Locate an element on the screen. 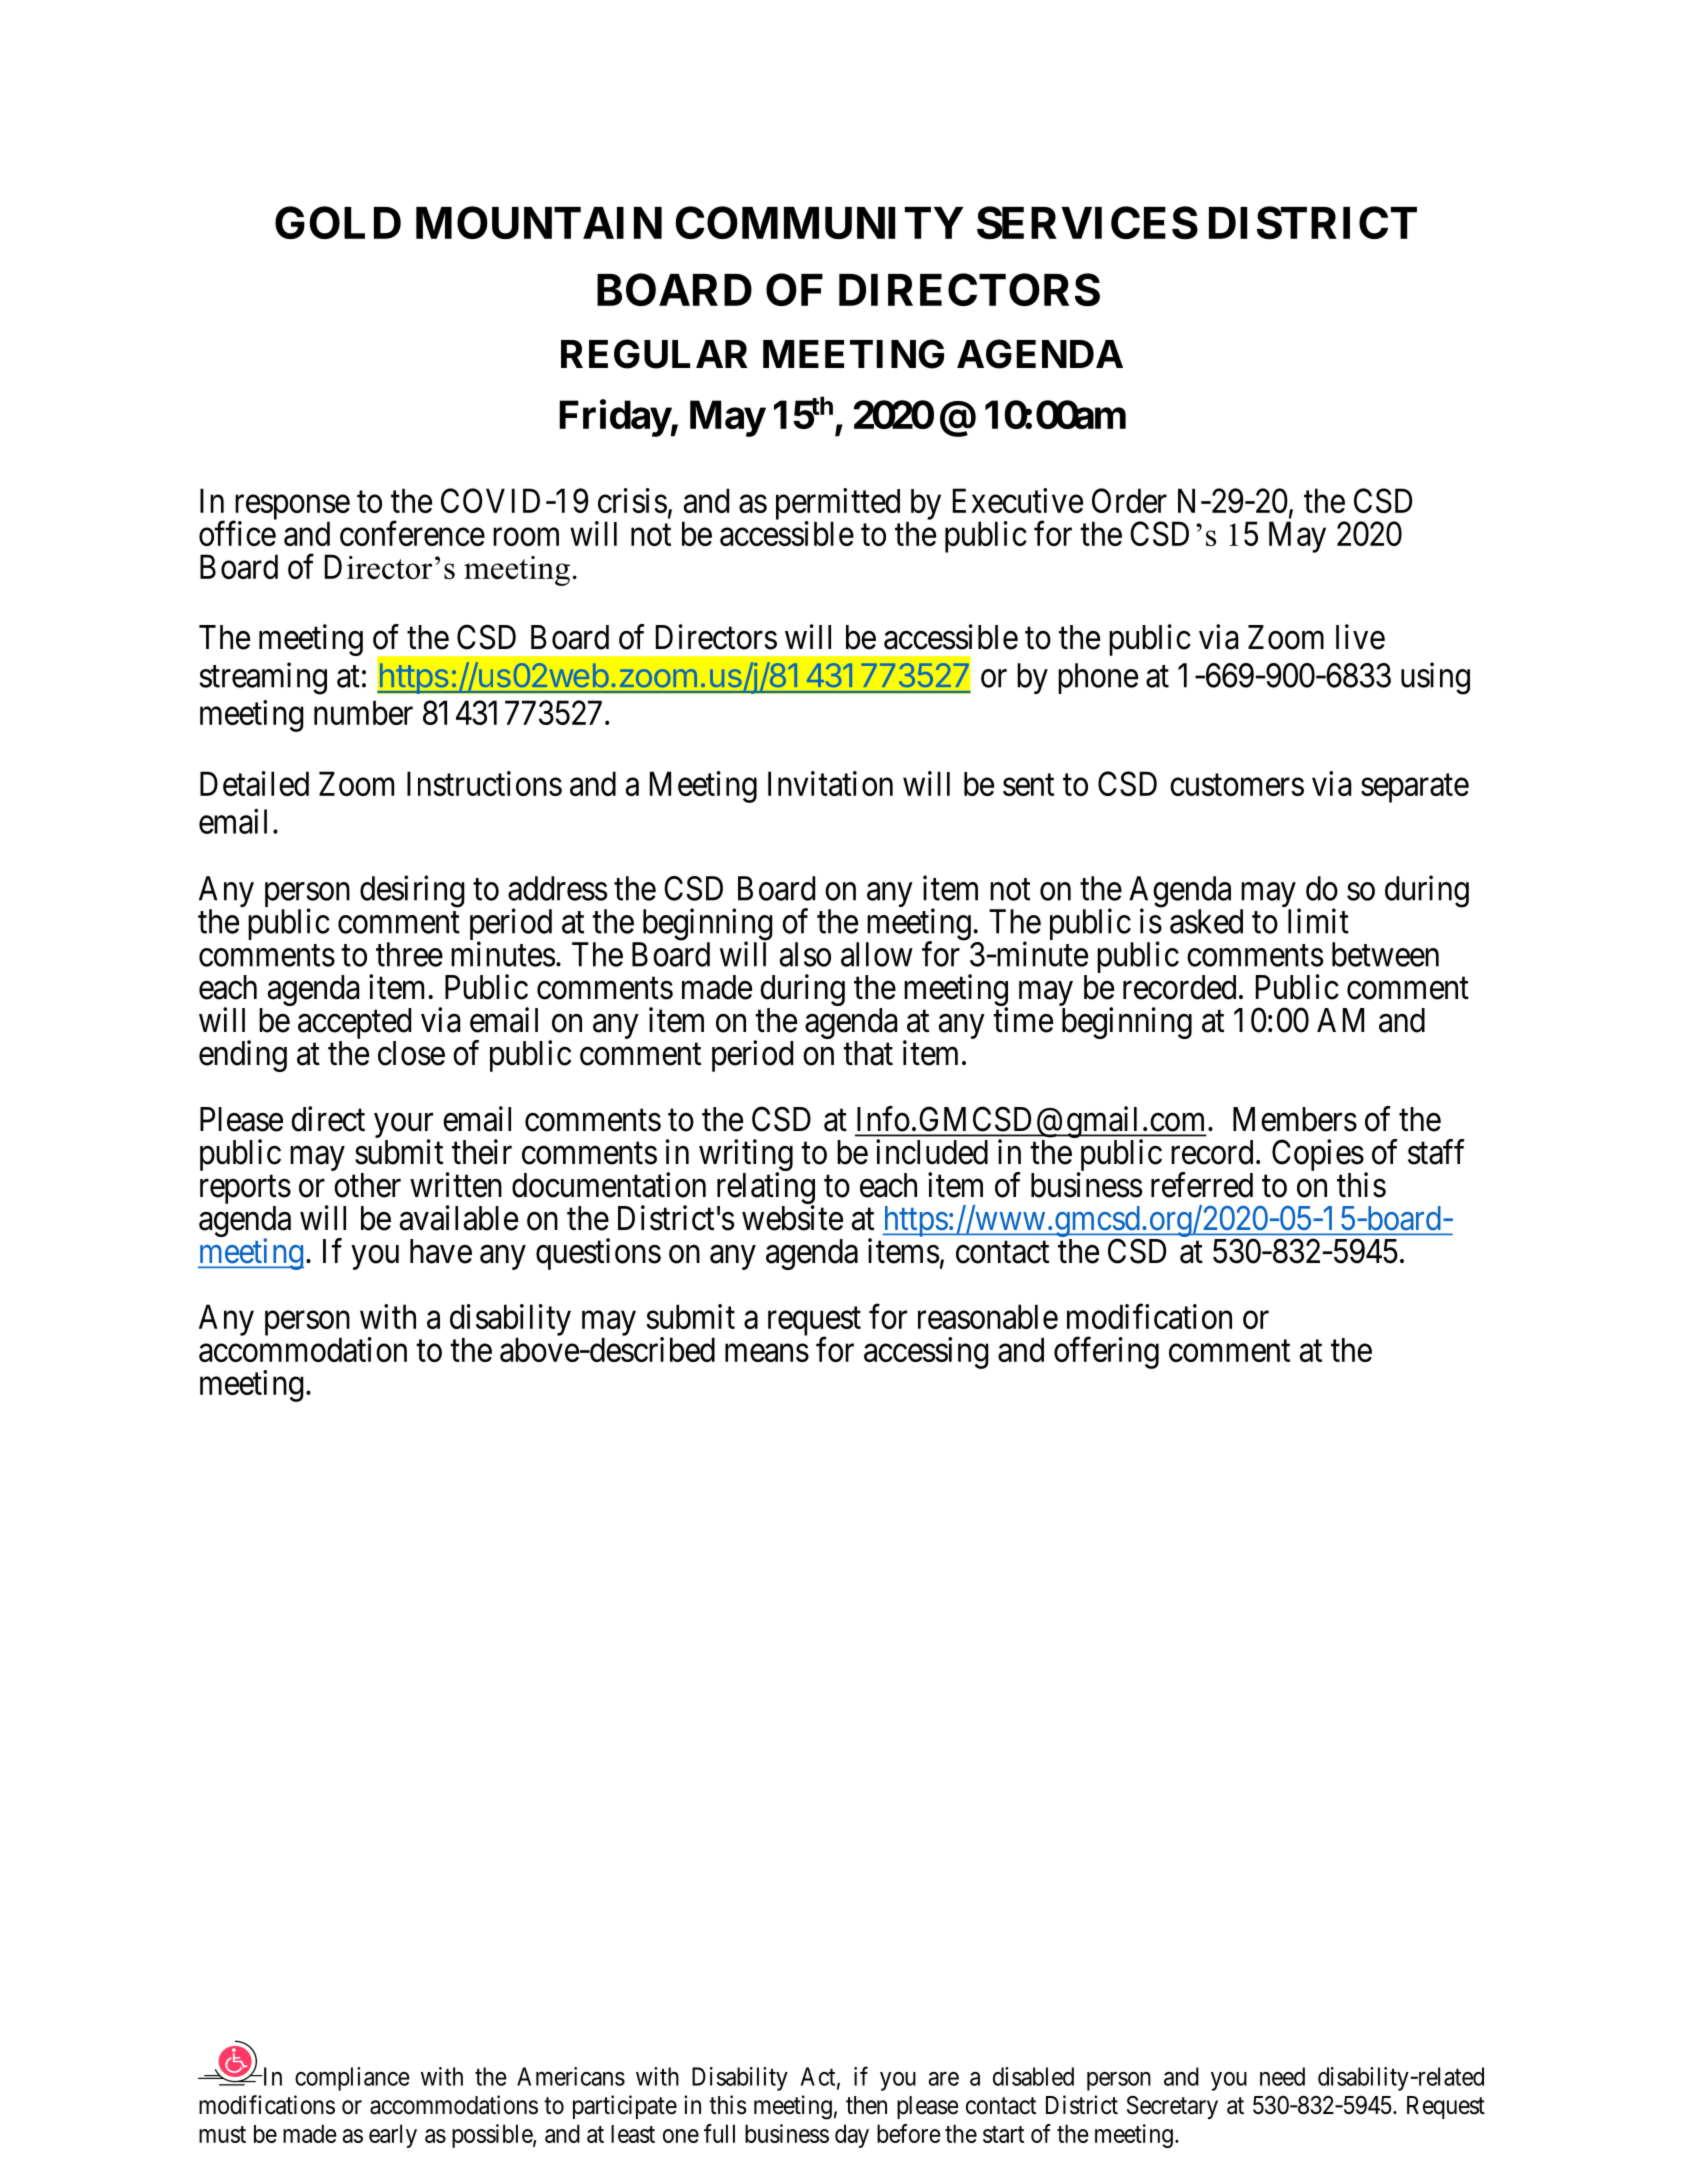 The height and width of the screenshot is (2176, 1682). GOLD is located at coordinates (338, 222).
